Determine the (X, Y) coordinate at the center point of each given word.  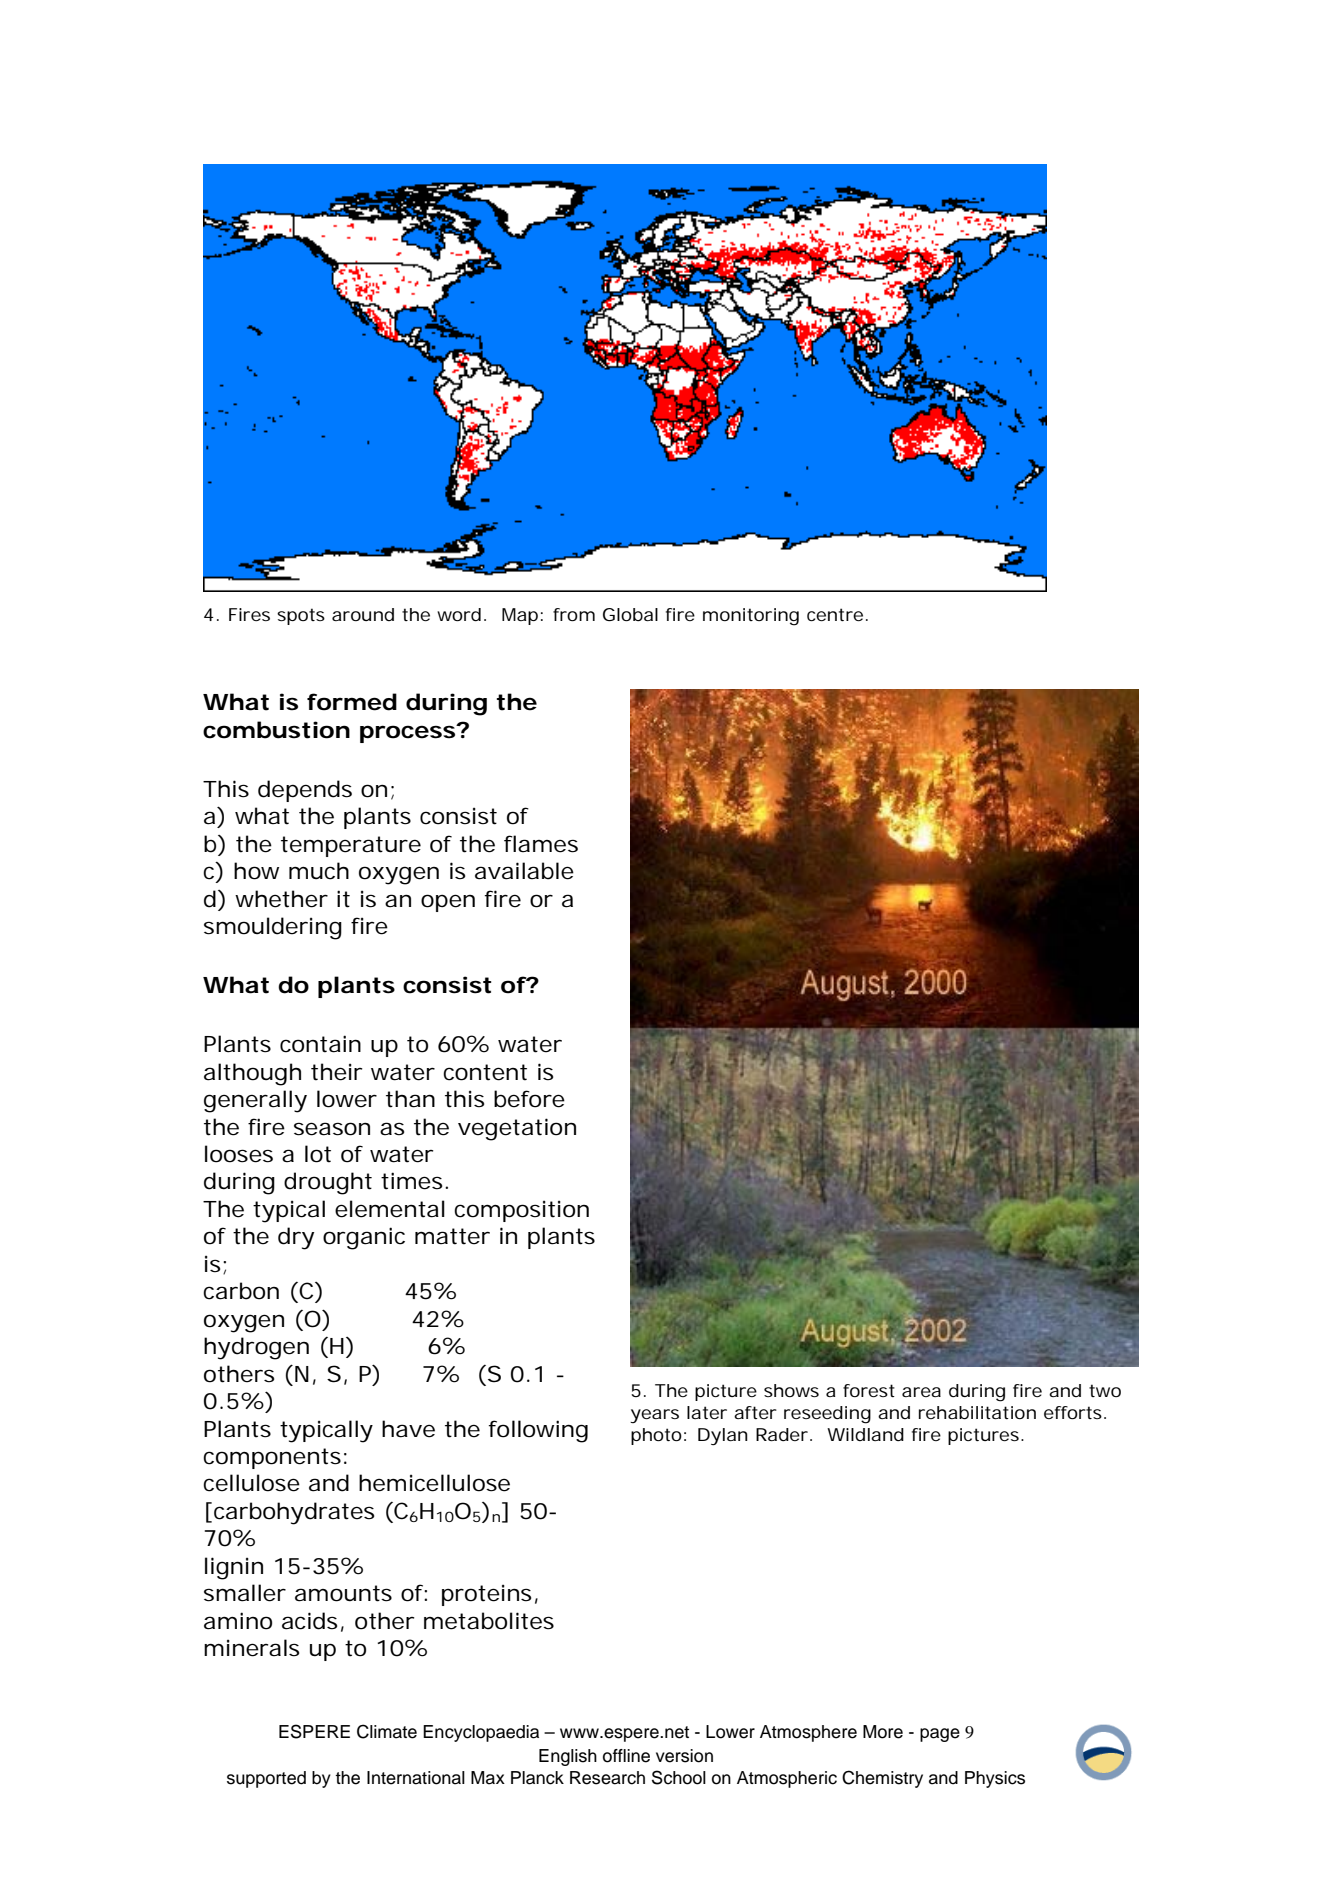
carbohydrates (294, 1513)
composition (521, 1211)
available (524, 871)
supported (266, 1779)
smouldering (273, 928)
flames (541, 844)
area (921, 1392)
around (363, 614)
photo (658, 1436)
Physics (995, 1779)
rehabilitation (977, 1413)
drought (328, 1183)
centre (837, 614)
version (684, 1756)
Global (630, 614)
